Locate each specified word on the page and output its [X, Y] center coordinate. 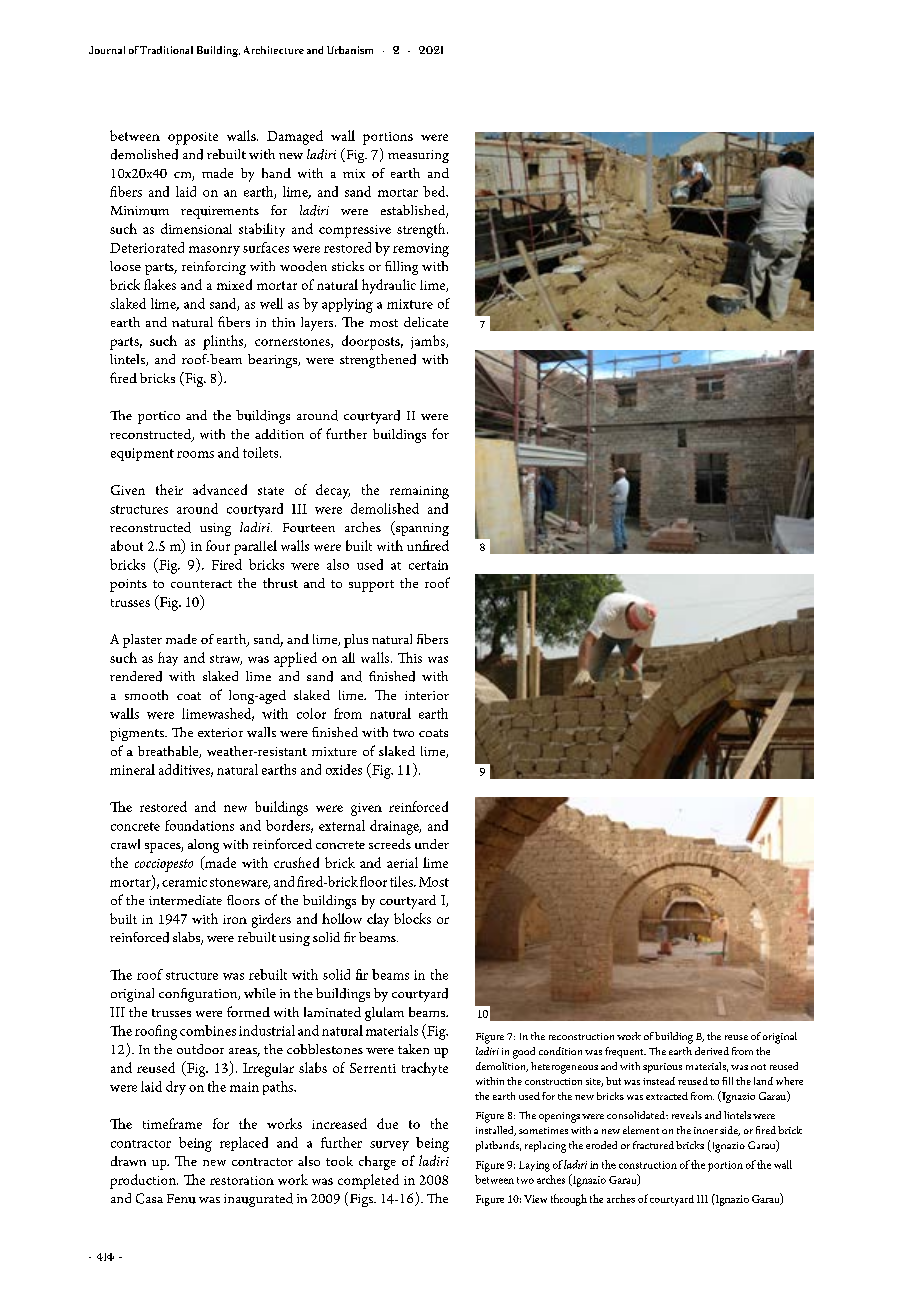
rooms [195, 454]
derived [712, 1051]
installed [496, 1131]
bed [435, 191]
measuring [418, 156]
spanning [421, 528]
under [432, 844]
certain [428, 565]
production [144, 1181]
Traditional [166, 50]
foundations [199, 825]
